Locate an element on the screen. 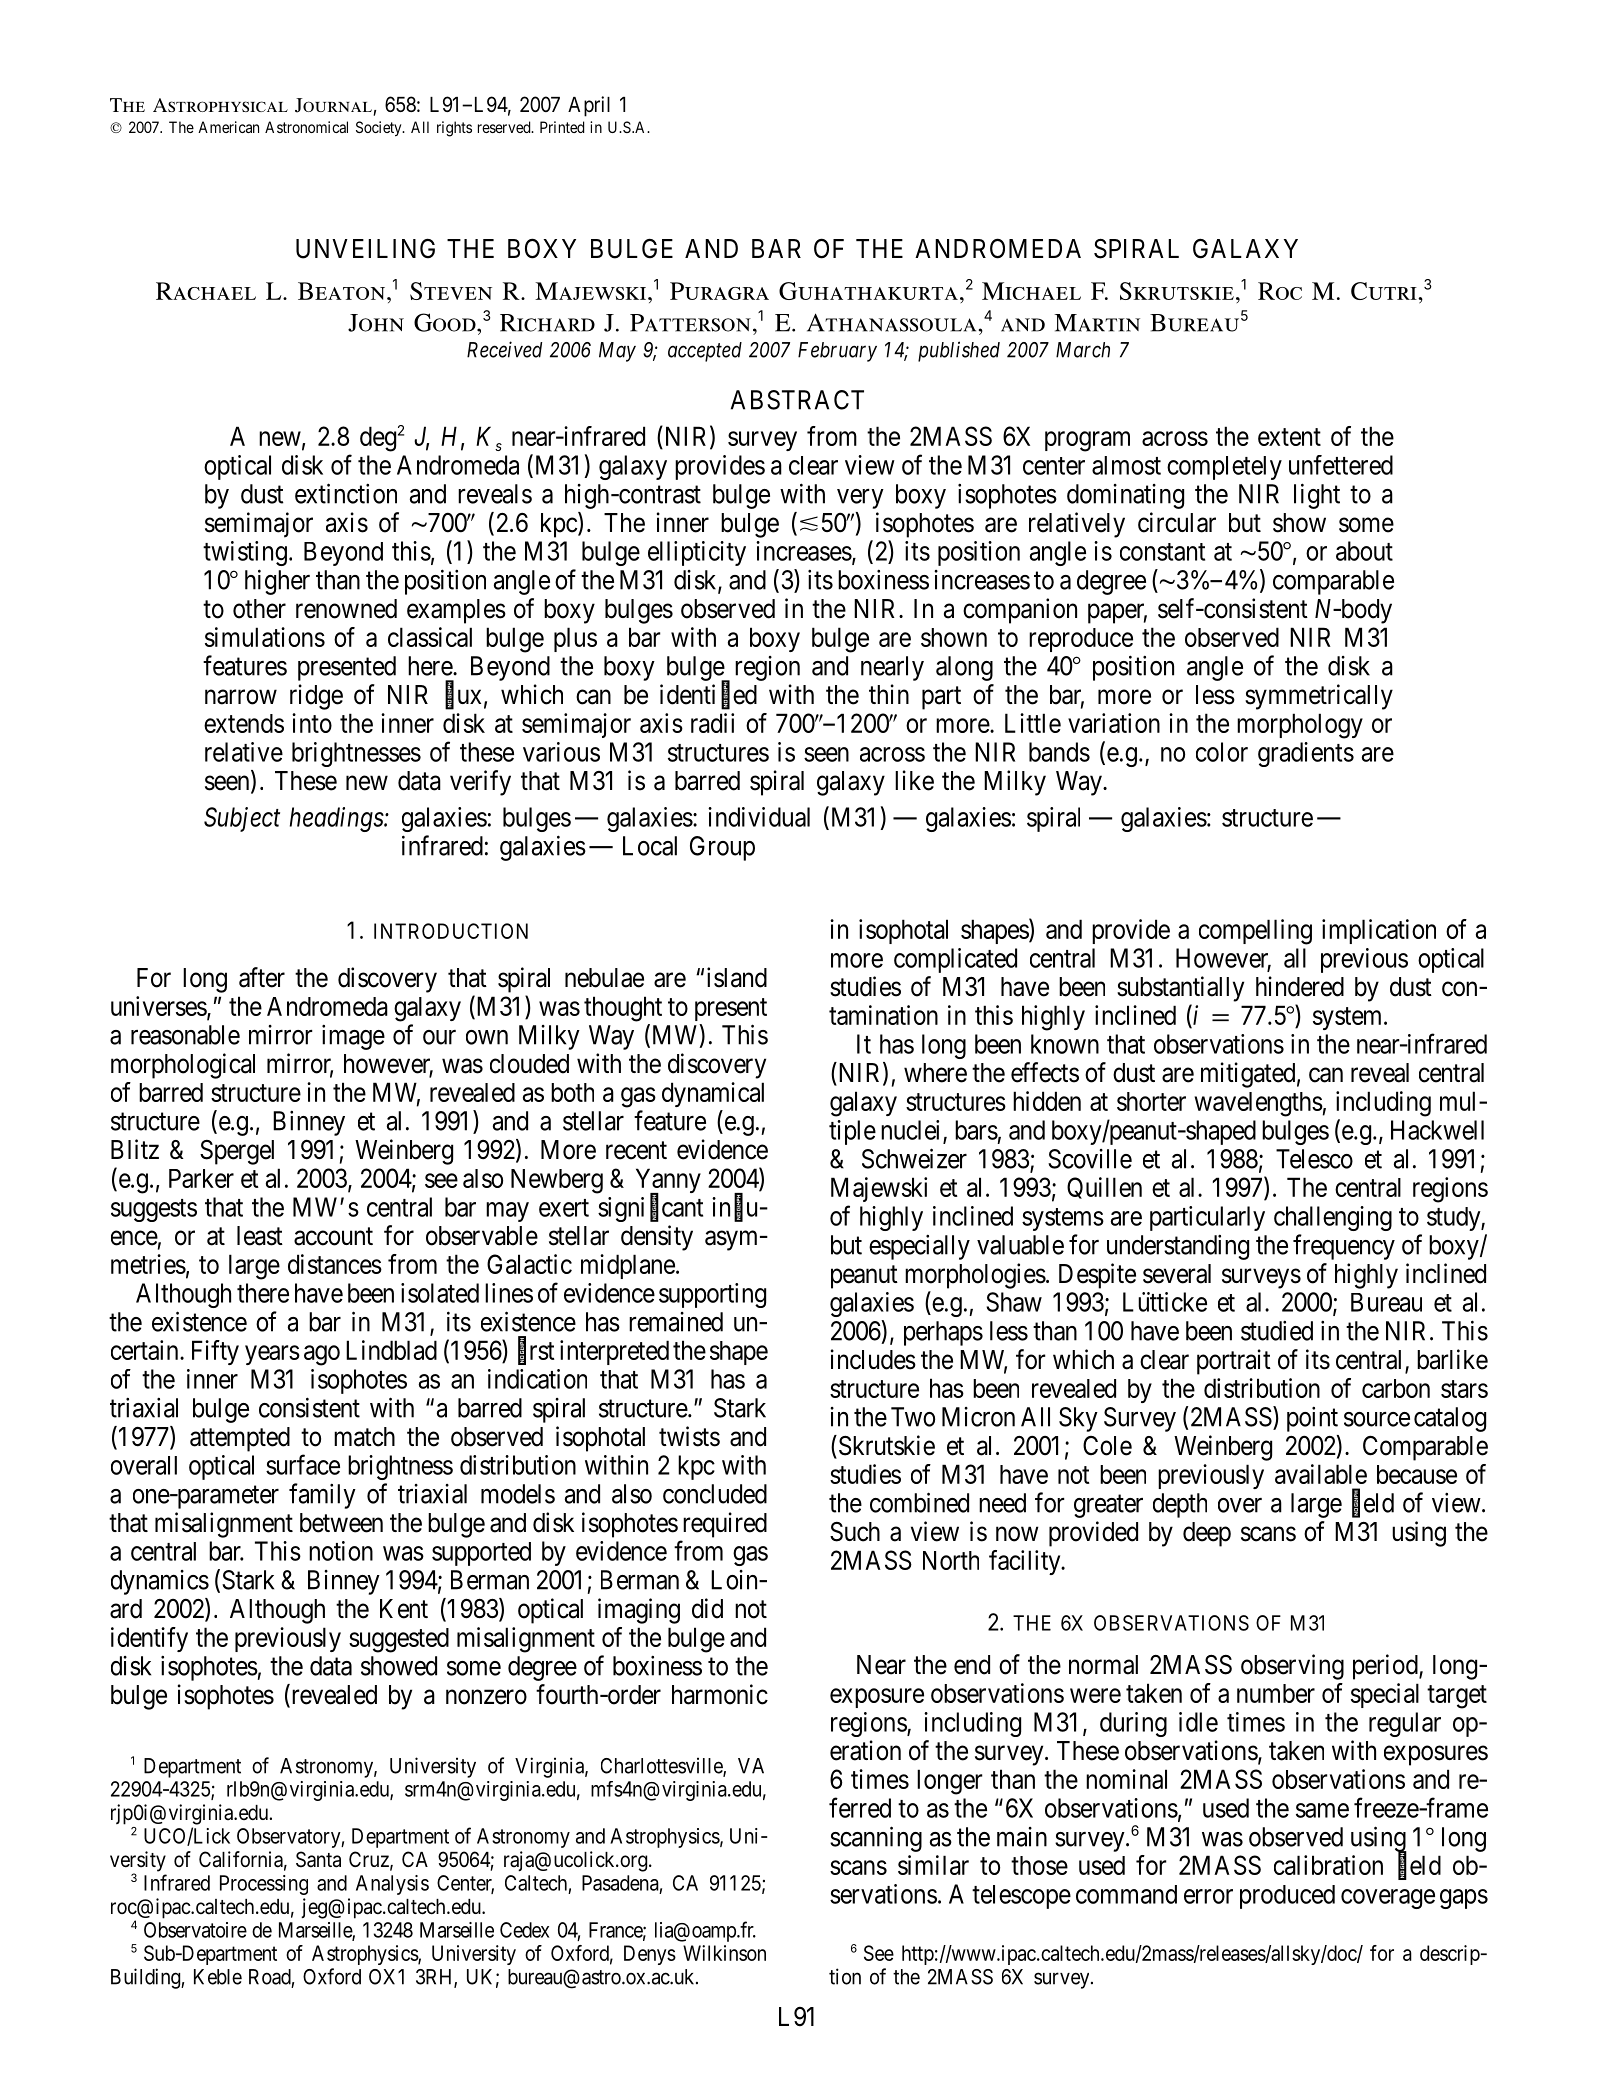 This screenshot has height=2073, width=1602. ABSTRACT is located at coordinates (797, 400).
